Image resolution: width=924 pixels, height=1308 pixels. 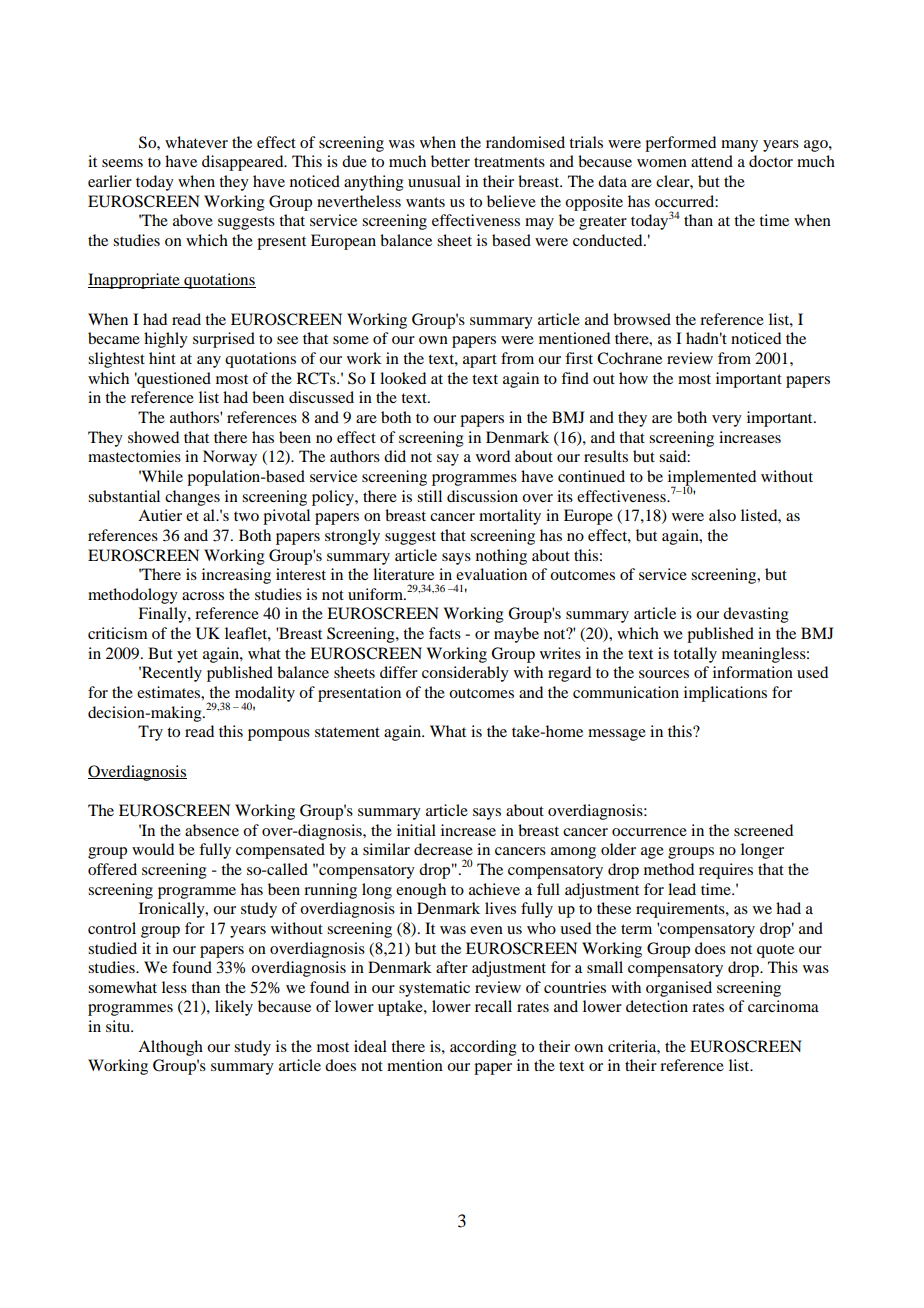 I want to click on requires, so click(x=726, y=871).
